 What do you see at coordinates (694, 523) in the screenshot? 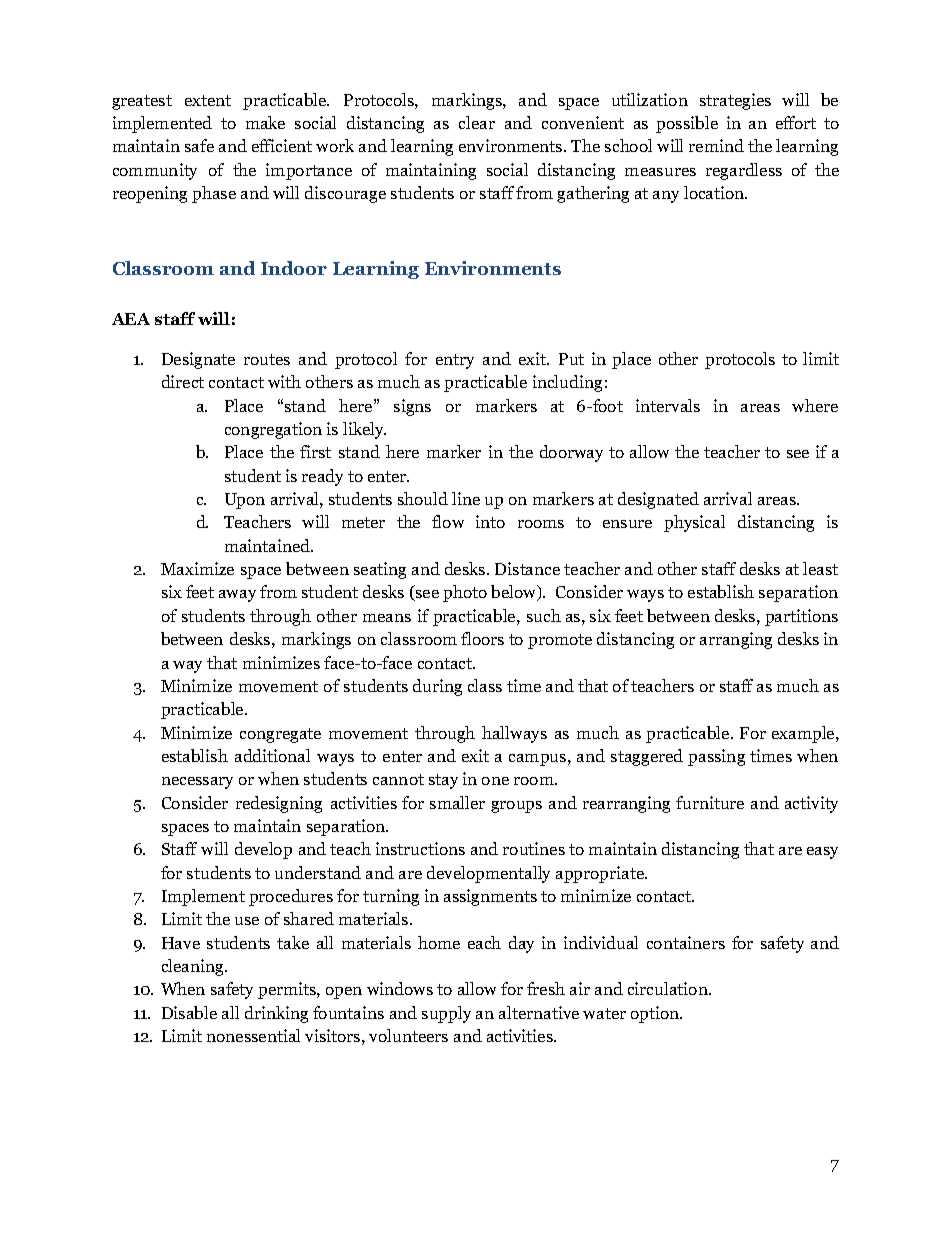
I see `physical` at bounding box center [694, 523].
